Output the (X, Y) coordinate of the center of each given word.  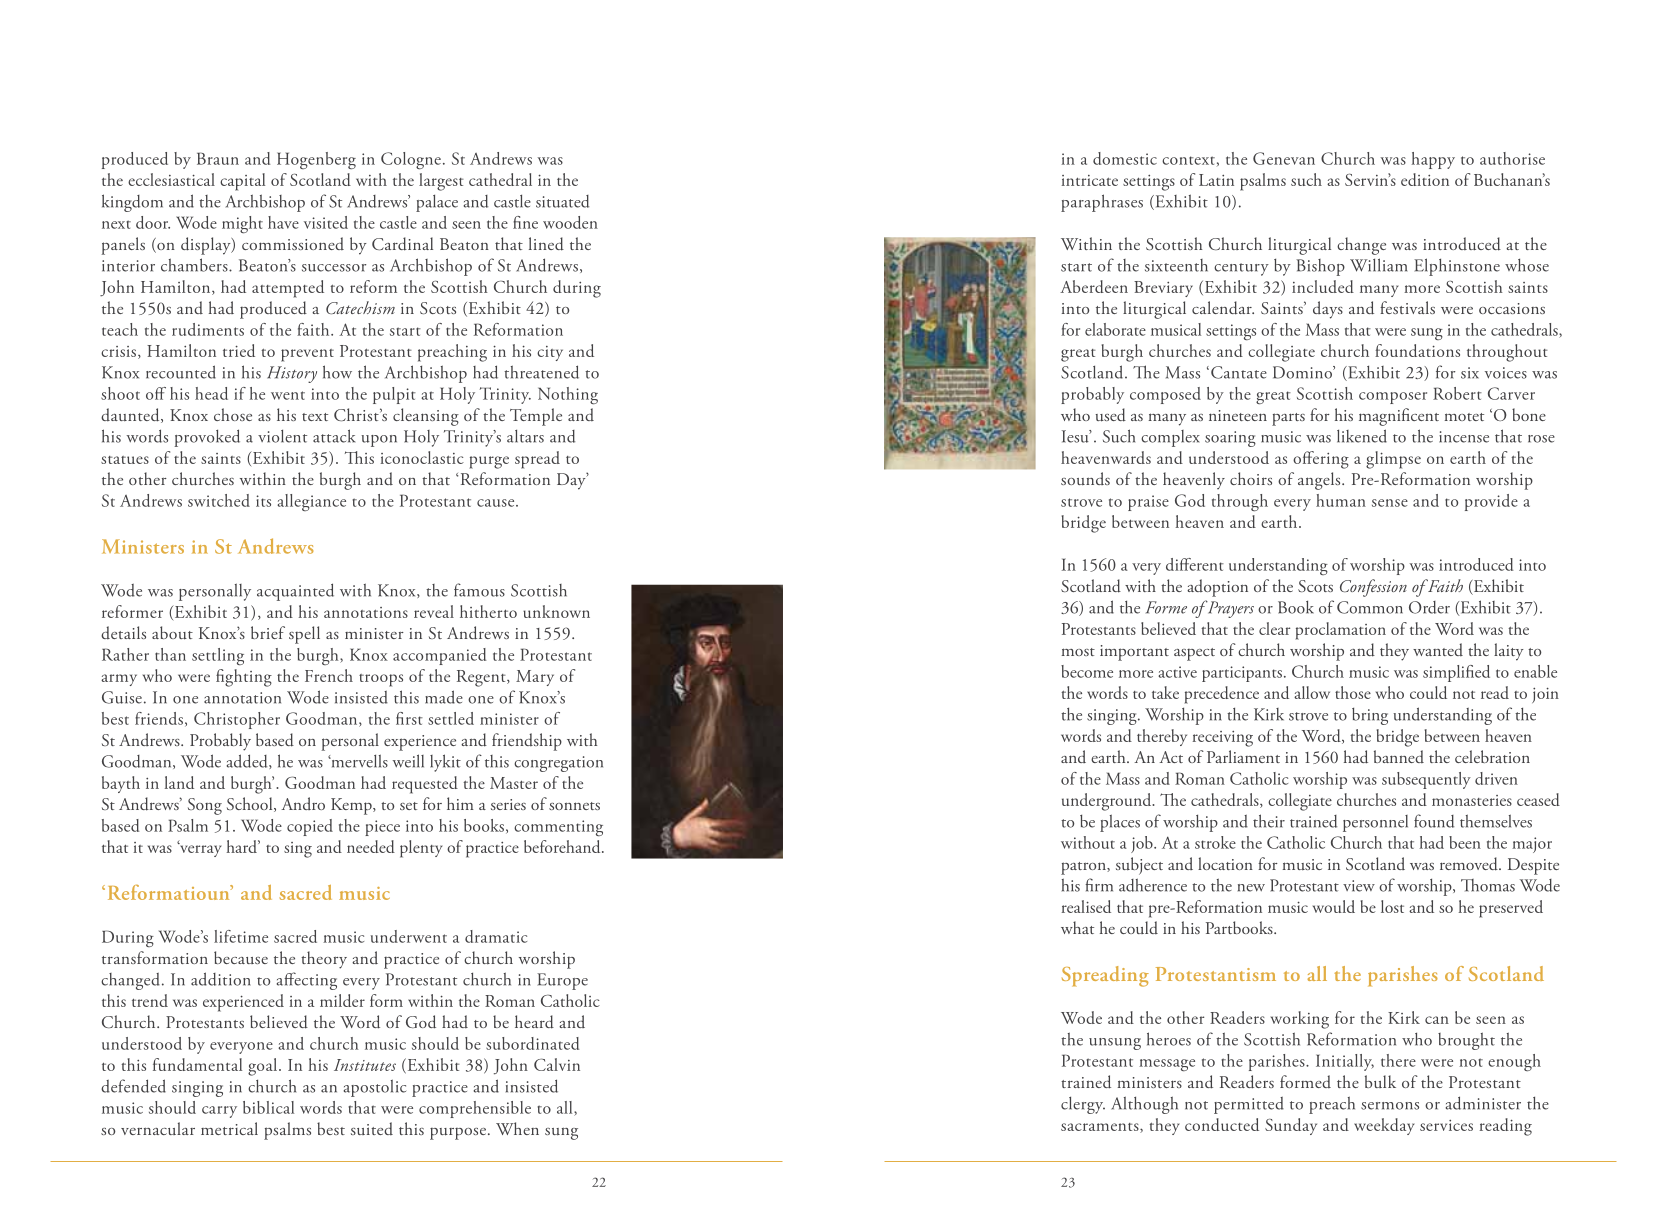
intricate (1089, 180)
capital (242, 182)
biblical (268, 1107)
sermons (1390, 1106)
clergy (1083, 1105)
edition (1425, 179)
